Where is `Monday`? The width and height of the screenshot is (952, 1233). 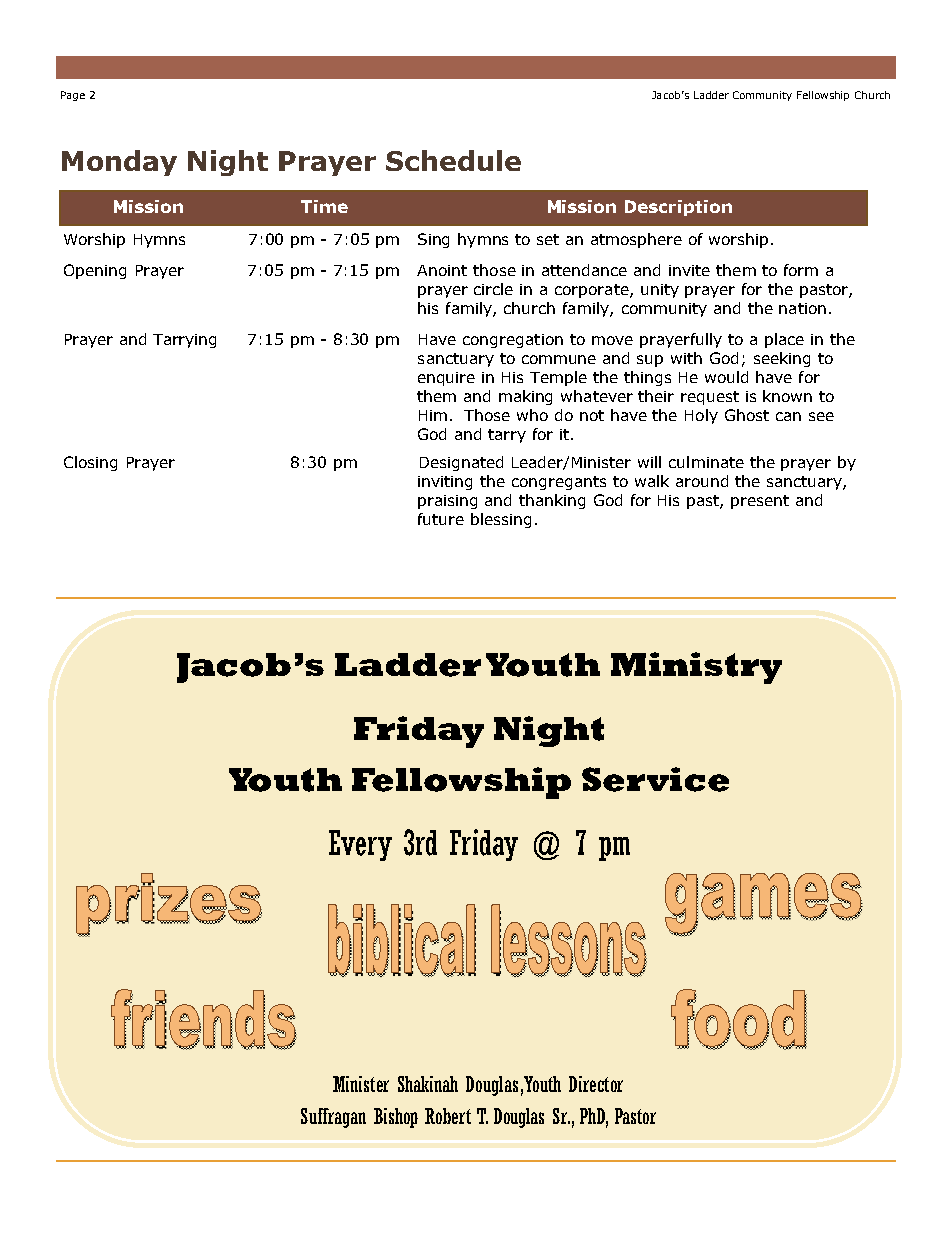
Monday is located at coordinates (119, 163).
